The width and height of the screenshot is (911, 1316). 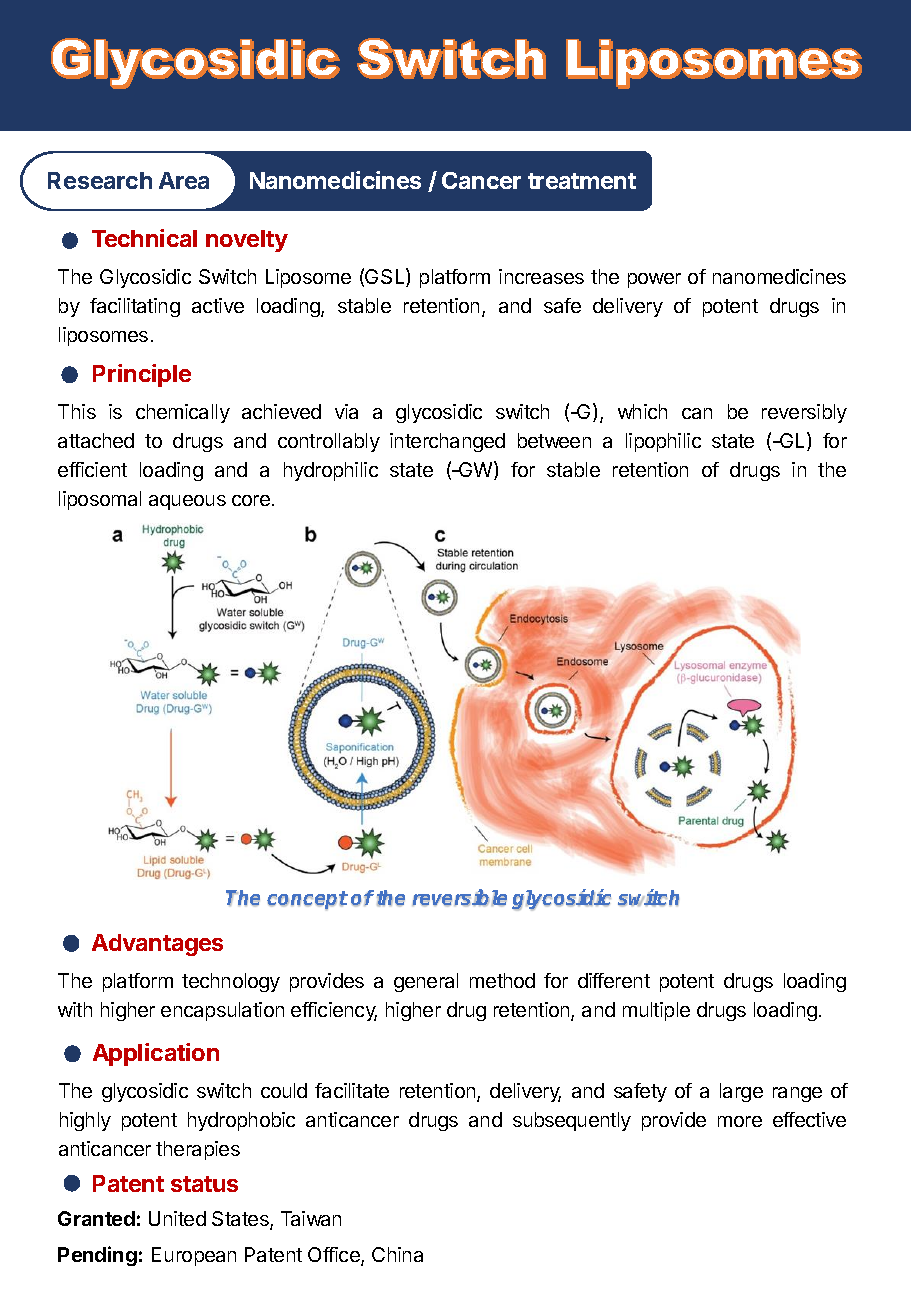 What do you see at coordinates (156, 1054) in the screenshot?
I see `Application` at bounding box center [156, 1054].
